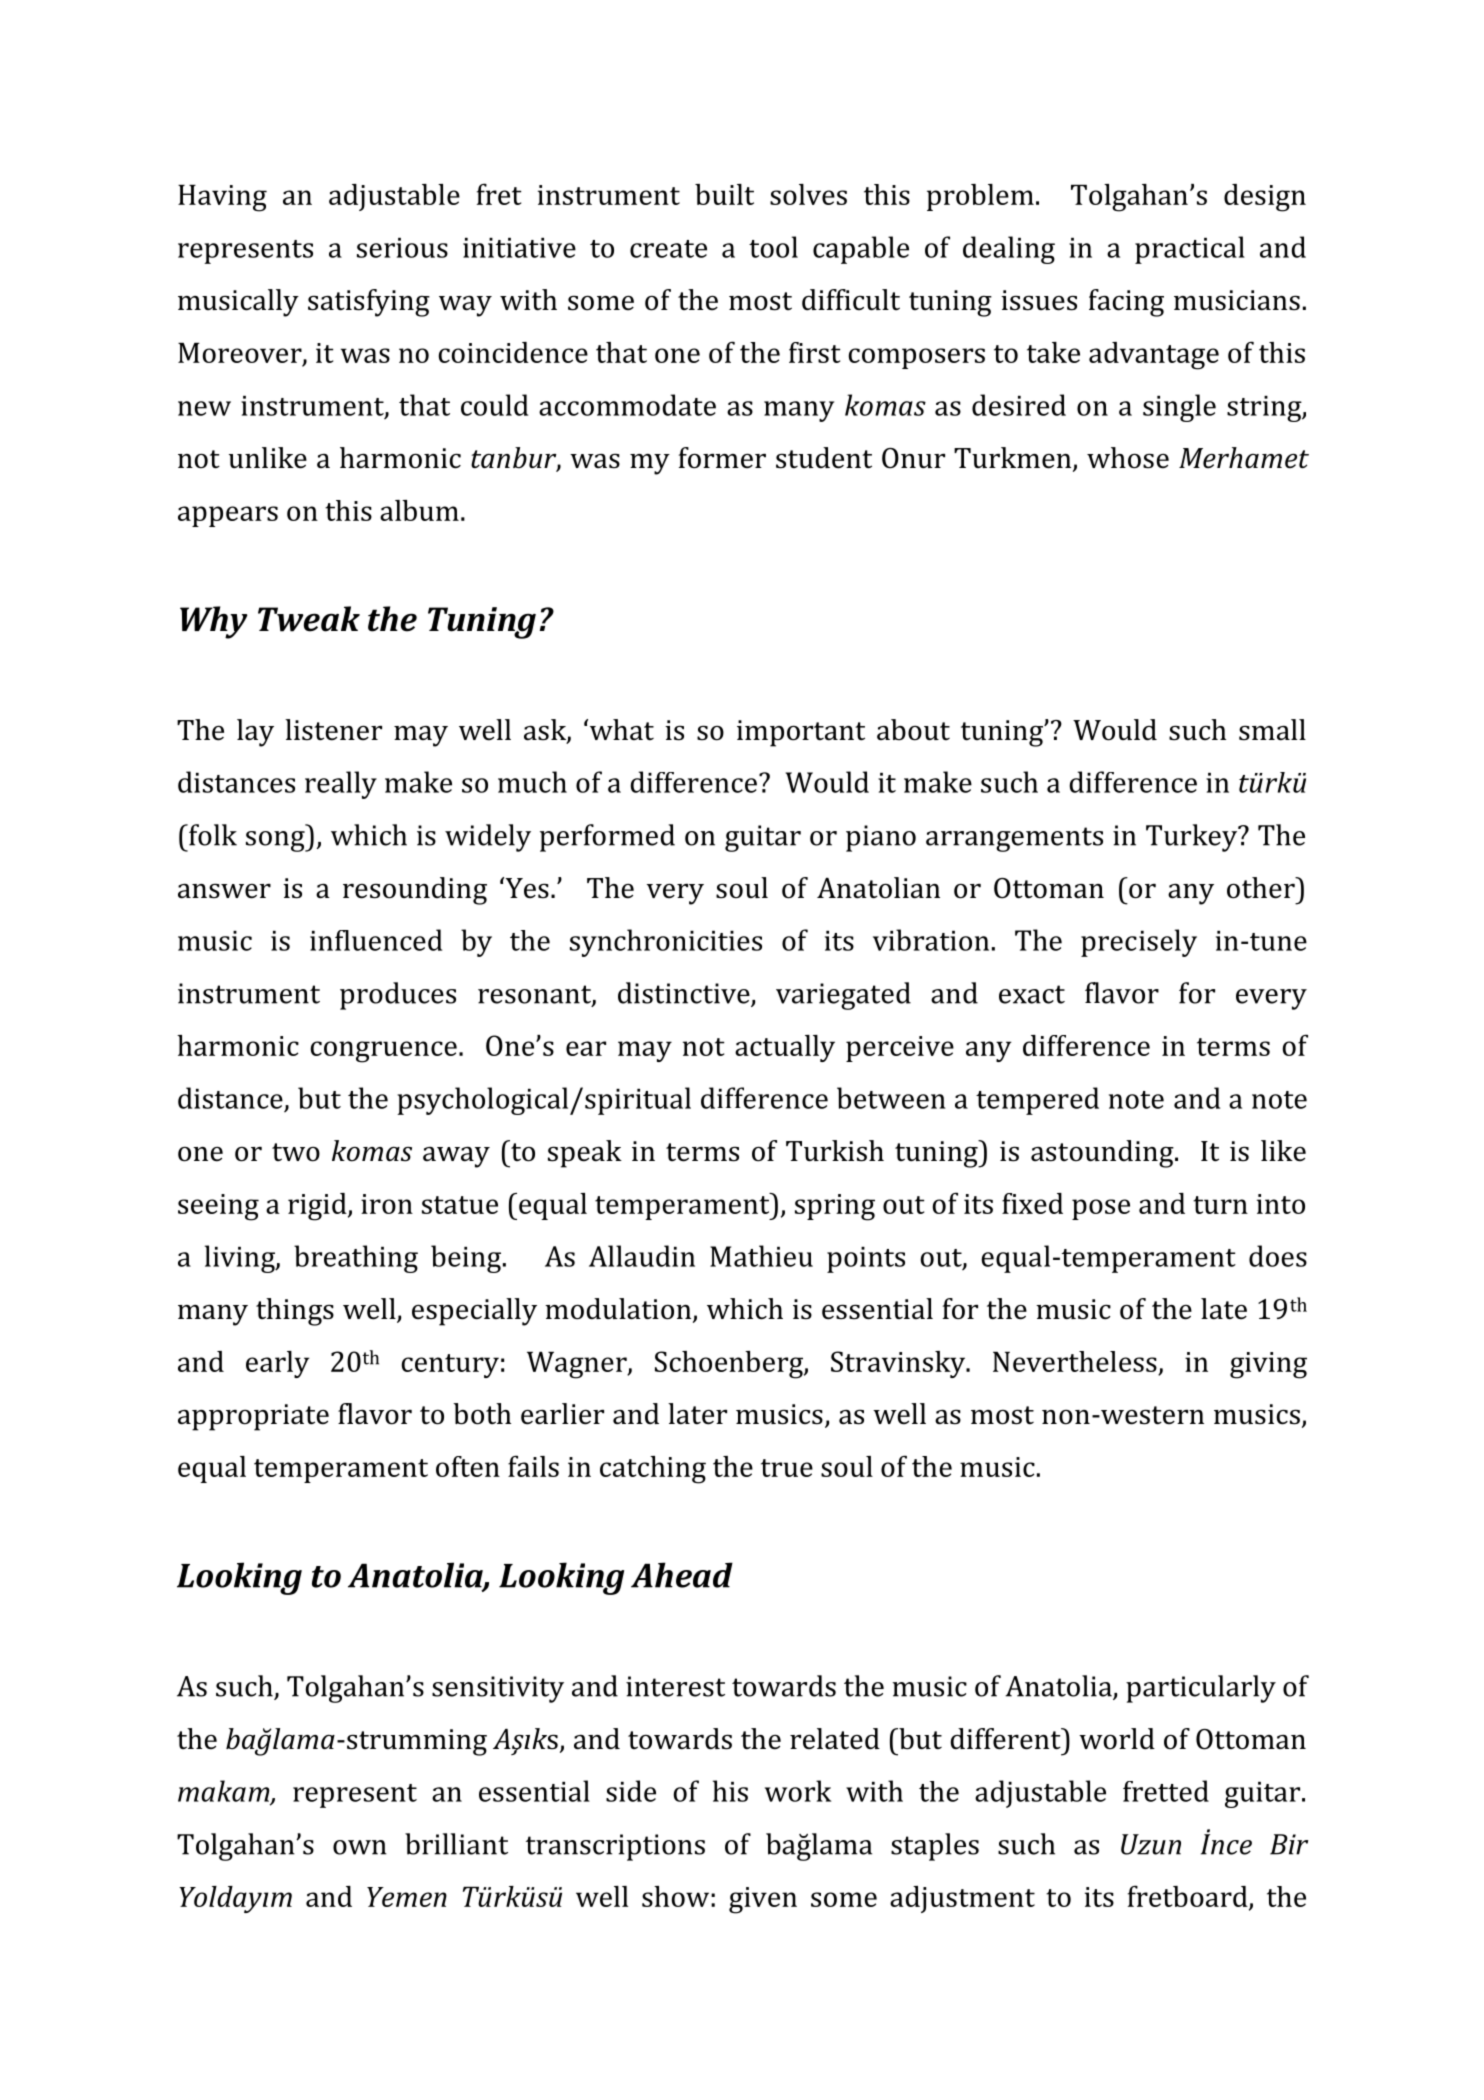 The image size is (1484, 2100). I want to click on own, so click(360, 1847).
